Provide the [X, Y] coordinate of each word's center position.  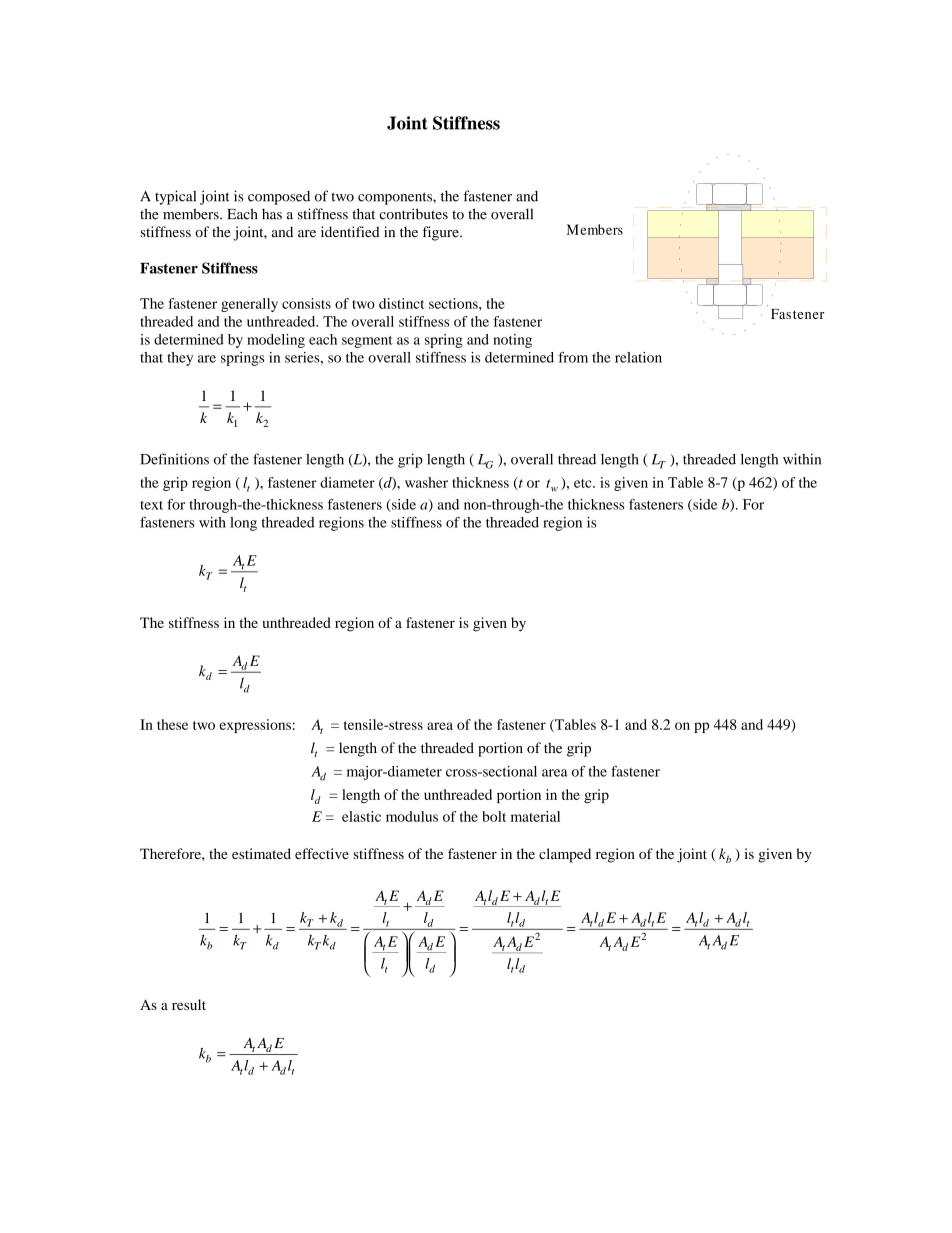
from [573, 357]
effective [322, 853]
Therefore [171, 853]
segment [367, 342]
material [535, 816]
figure [442, 233]
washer [426, 482]
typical [175, 197]
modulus [412, 816]
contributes [413, 214]
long [243, 524]
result [189, 1004]
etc [584, 483]
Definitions [174, 459]
